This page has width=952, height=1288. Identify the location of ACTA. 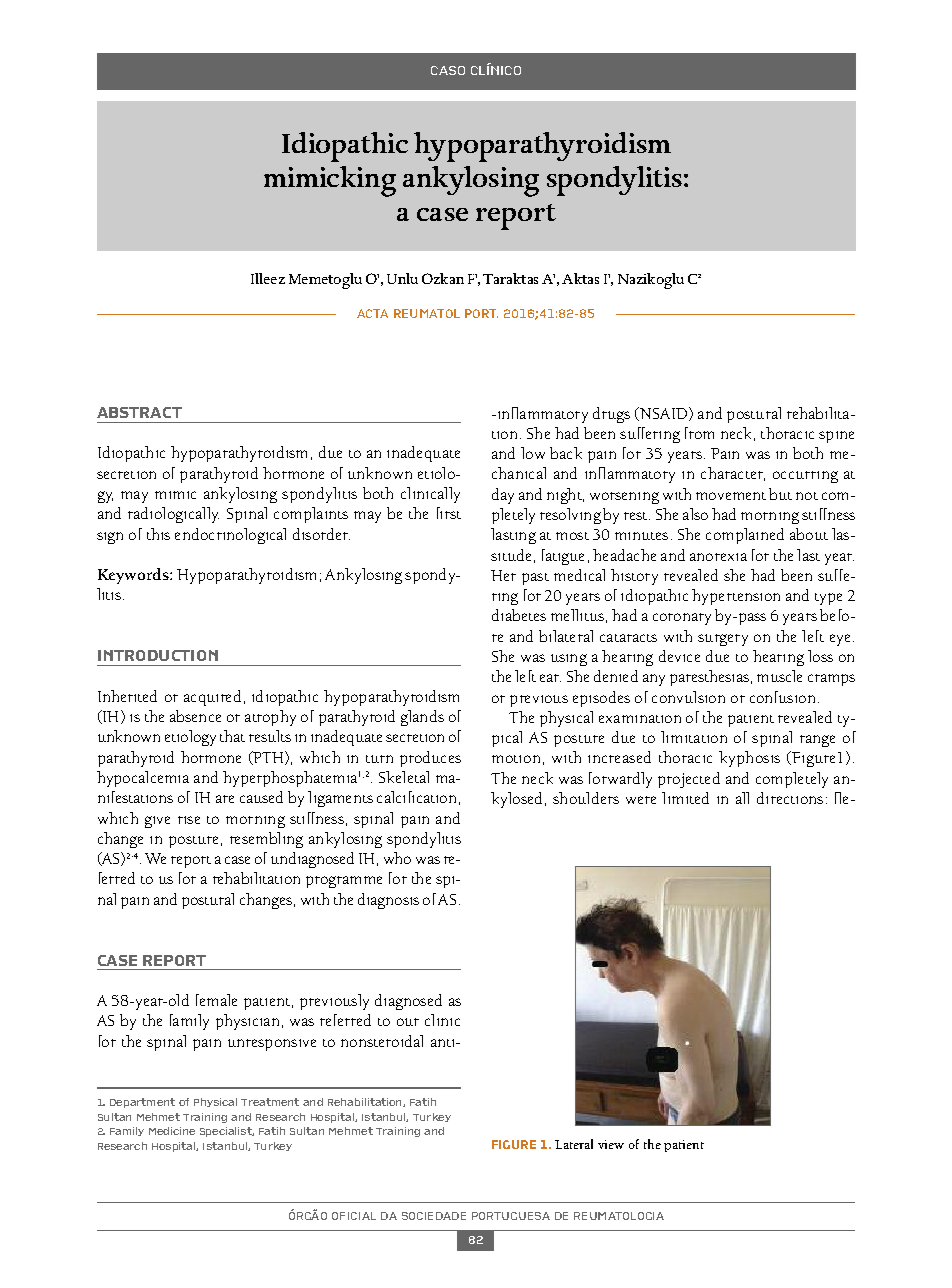
(372, 313).
